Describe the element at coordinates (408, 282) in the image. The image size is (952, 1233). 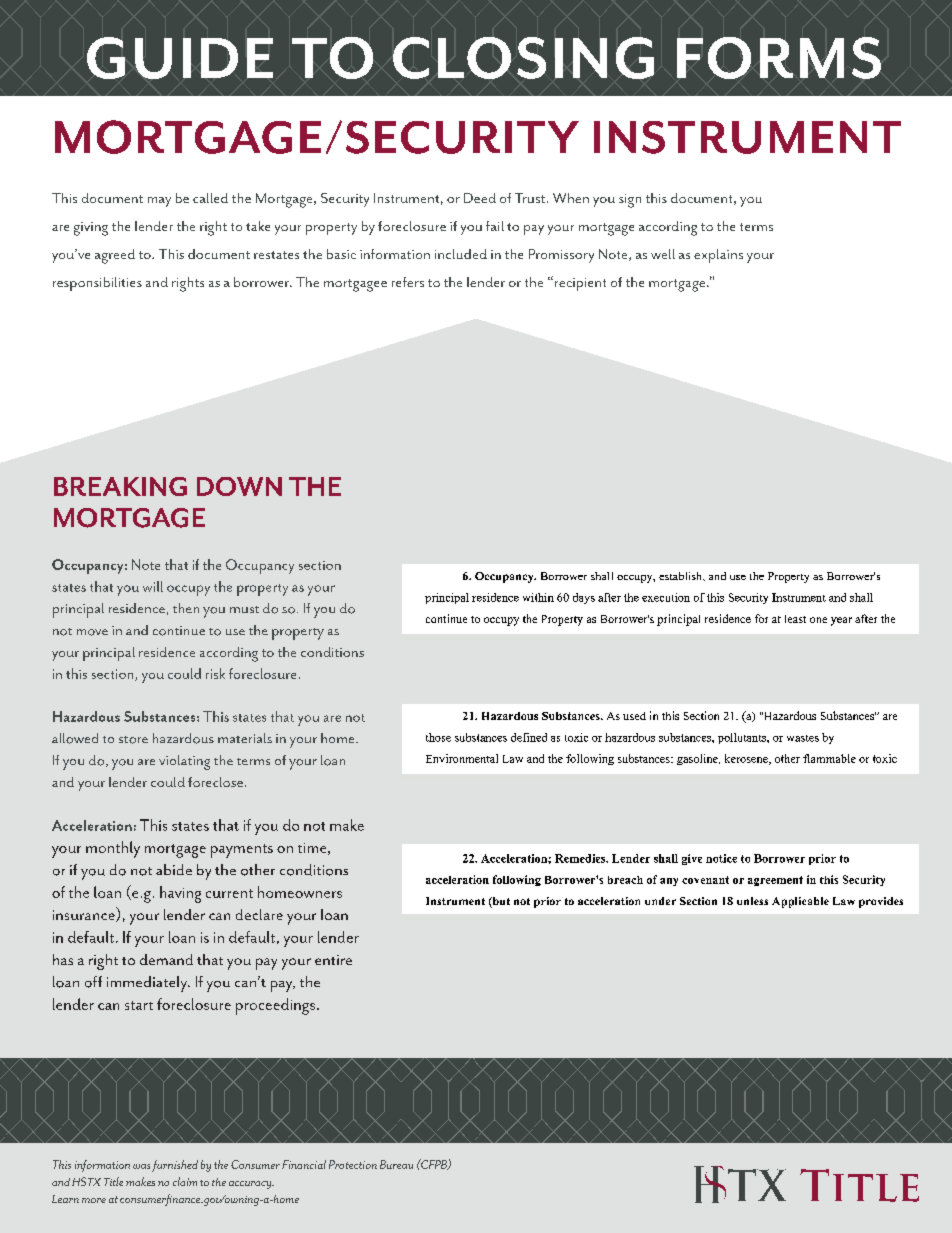
I see `refers` at that location.
